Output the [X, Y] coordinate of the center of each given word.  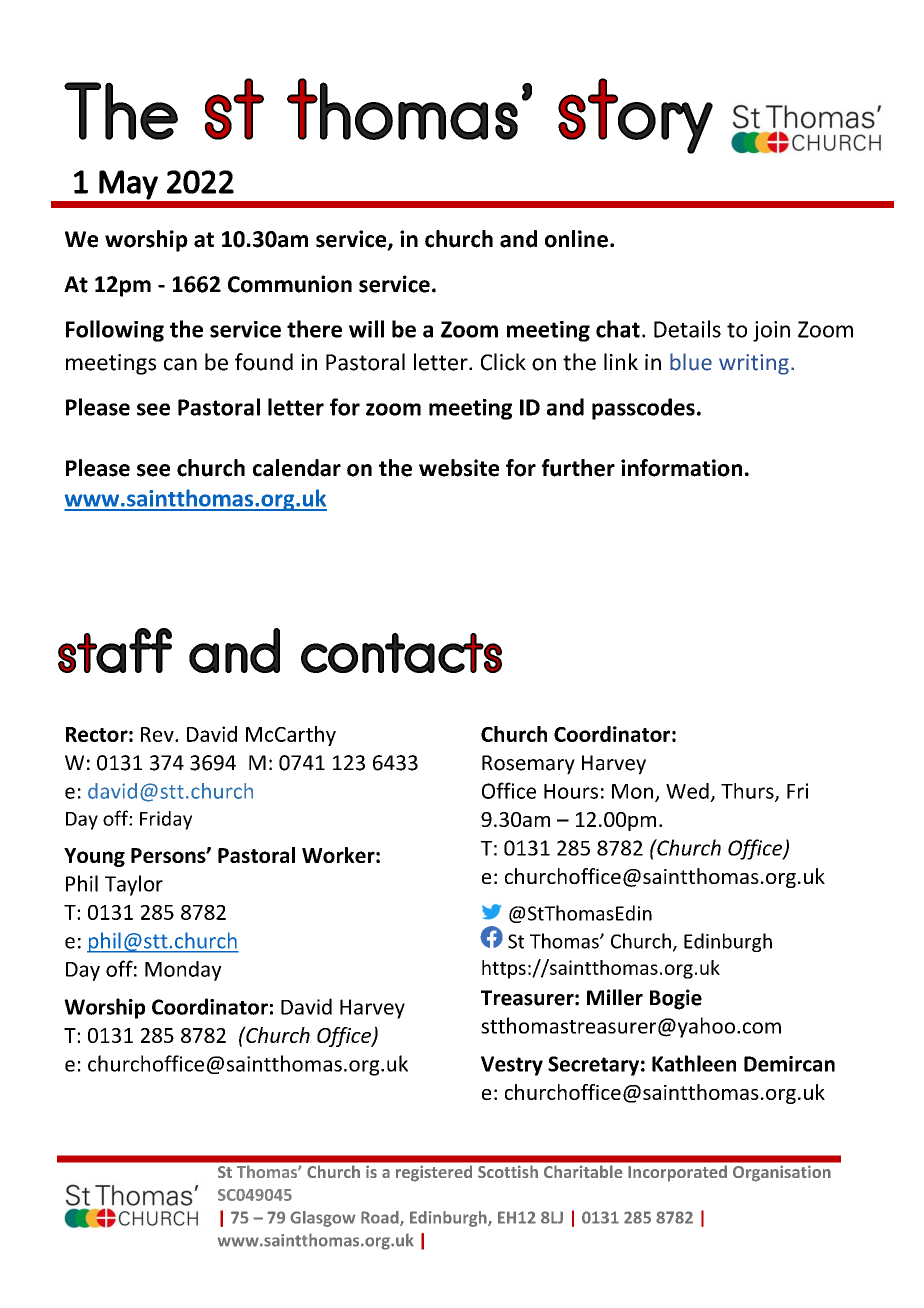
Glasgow [323, 1219]
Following [115, 331]
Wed [687, 791]
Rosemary [528, 765]
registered [434, 1173]
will [366, 329]
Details [687, 329]
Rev [158, 734]
